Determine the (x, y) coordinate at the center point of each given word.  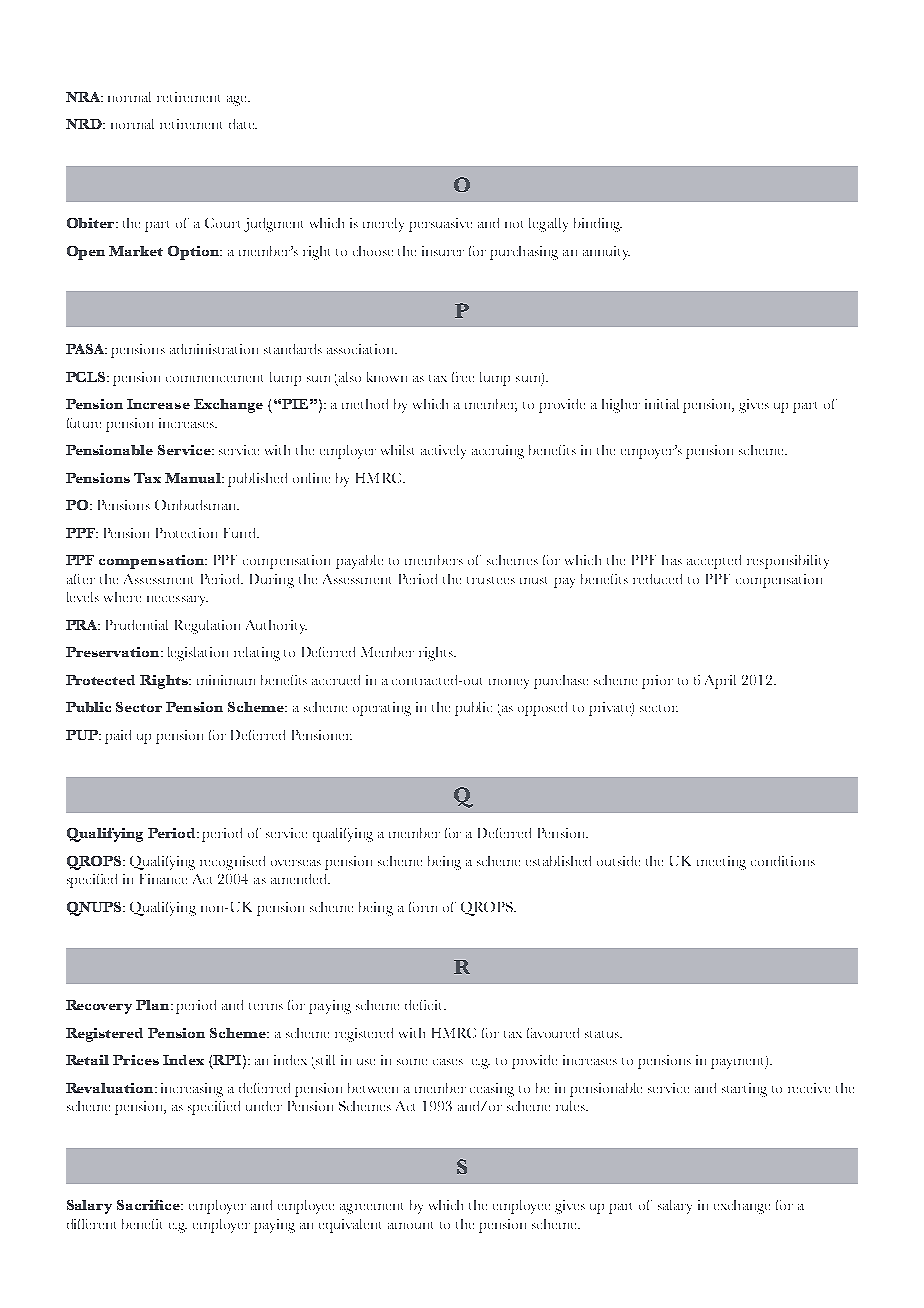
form (423, 907)
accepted (714, 562)
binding (598, 225)
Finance (163, 879)
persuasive (440, 225)
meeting (721, 863)
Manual (194, 478)
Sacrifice (149, 1205)
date (243, 124)
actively (443, 452)
